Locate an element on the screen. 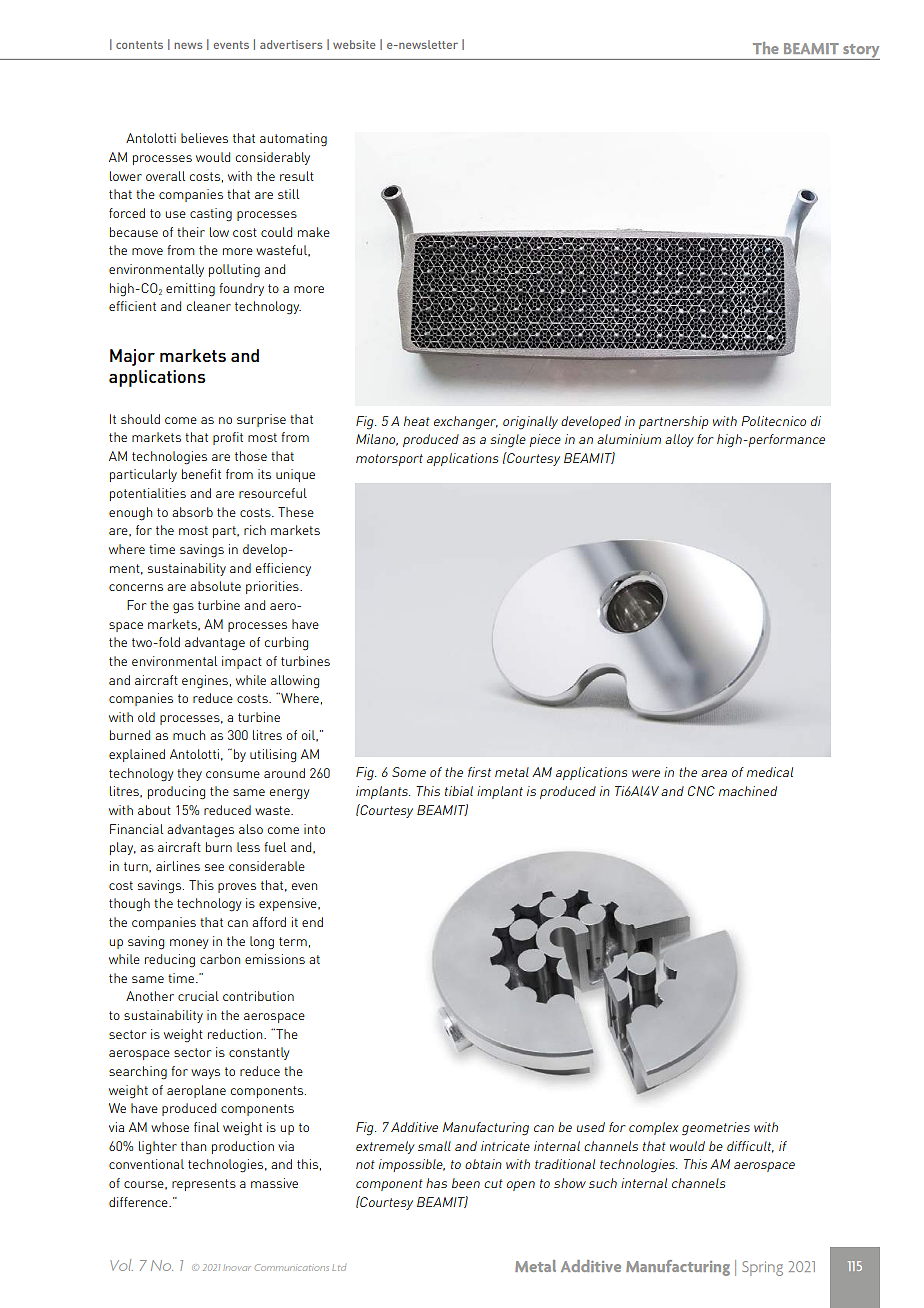 The image size is (924, 1308). These is located at coordinates (296, 512).
